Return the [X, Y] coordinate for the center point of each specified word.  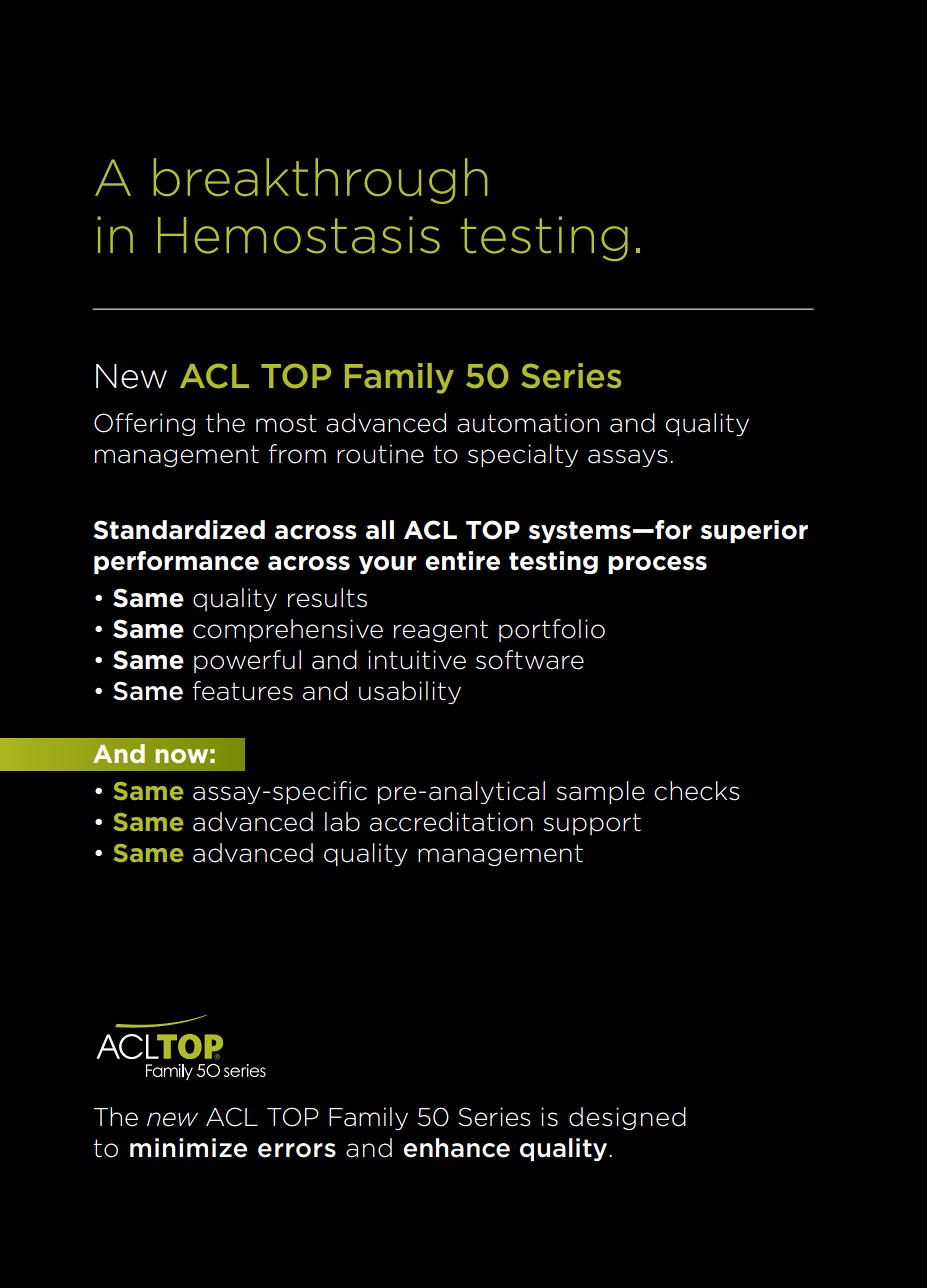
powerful [247, 661]
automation [528, 423]
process [657, 565]
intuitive [417, 660]
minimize [188, 1148]
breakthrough [320, 181]
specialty [523, 455]
